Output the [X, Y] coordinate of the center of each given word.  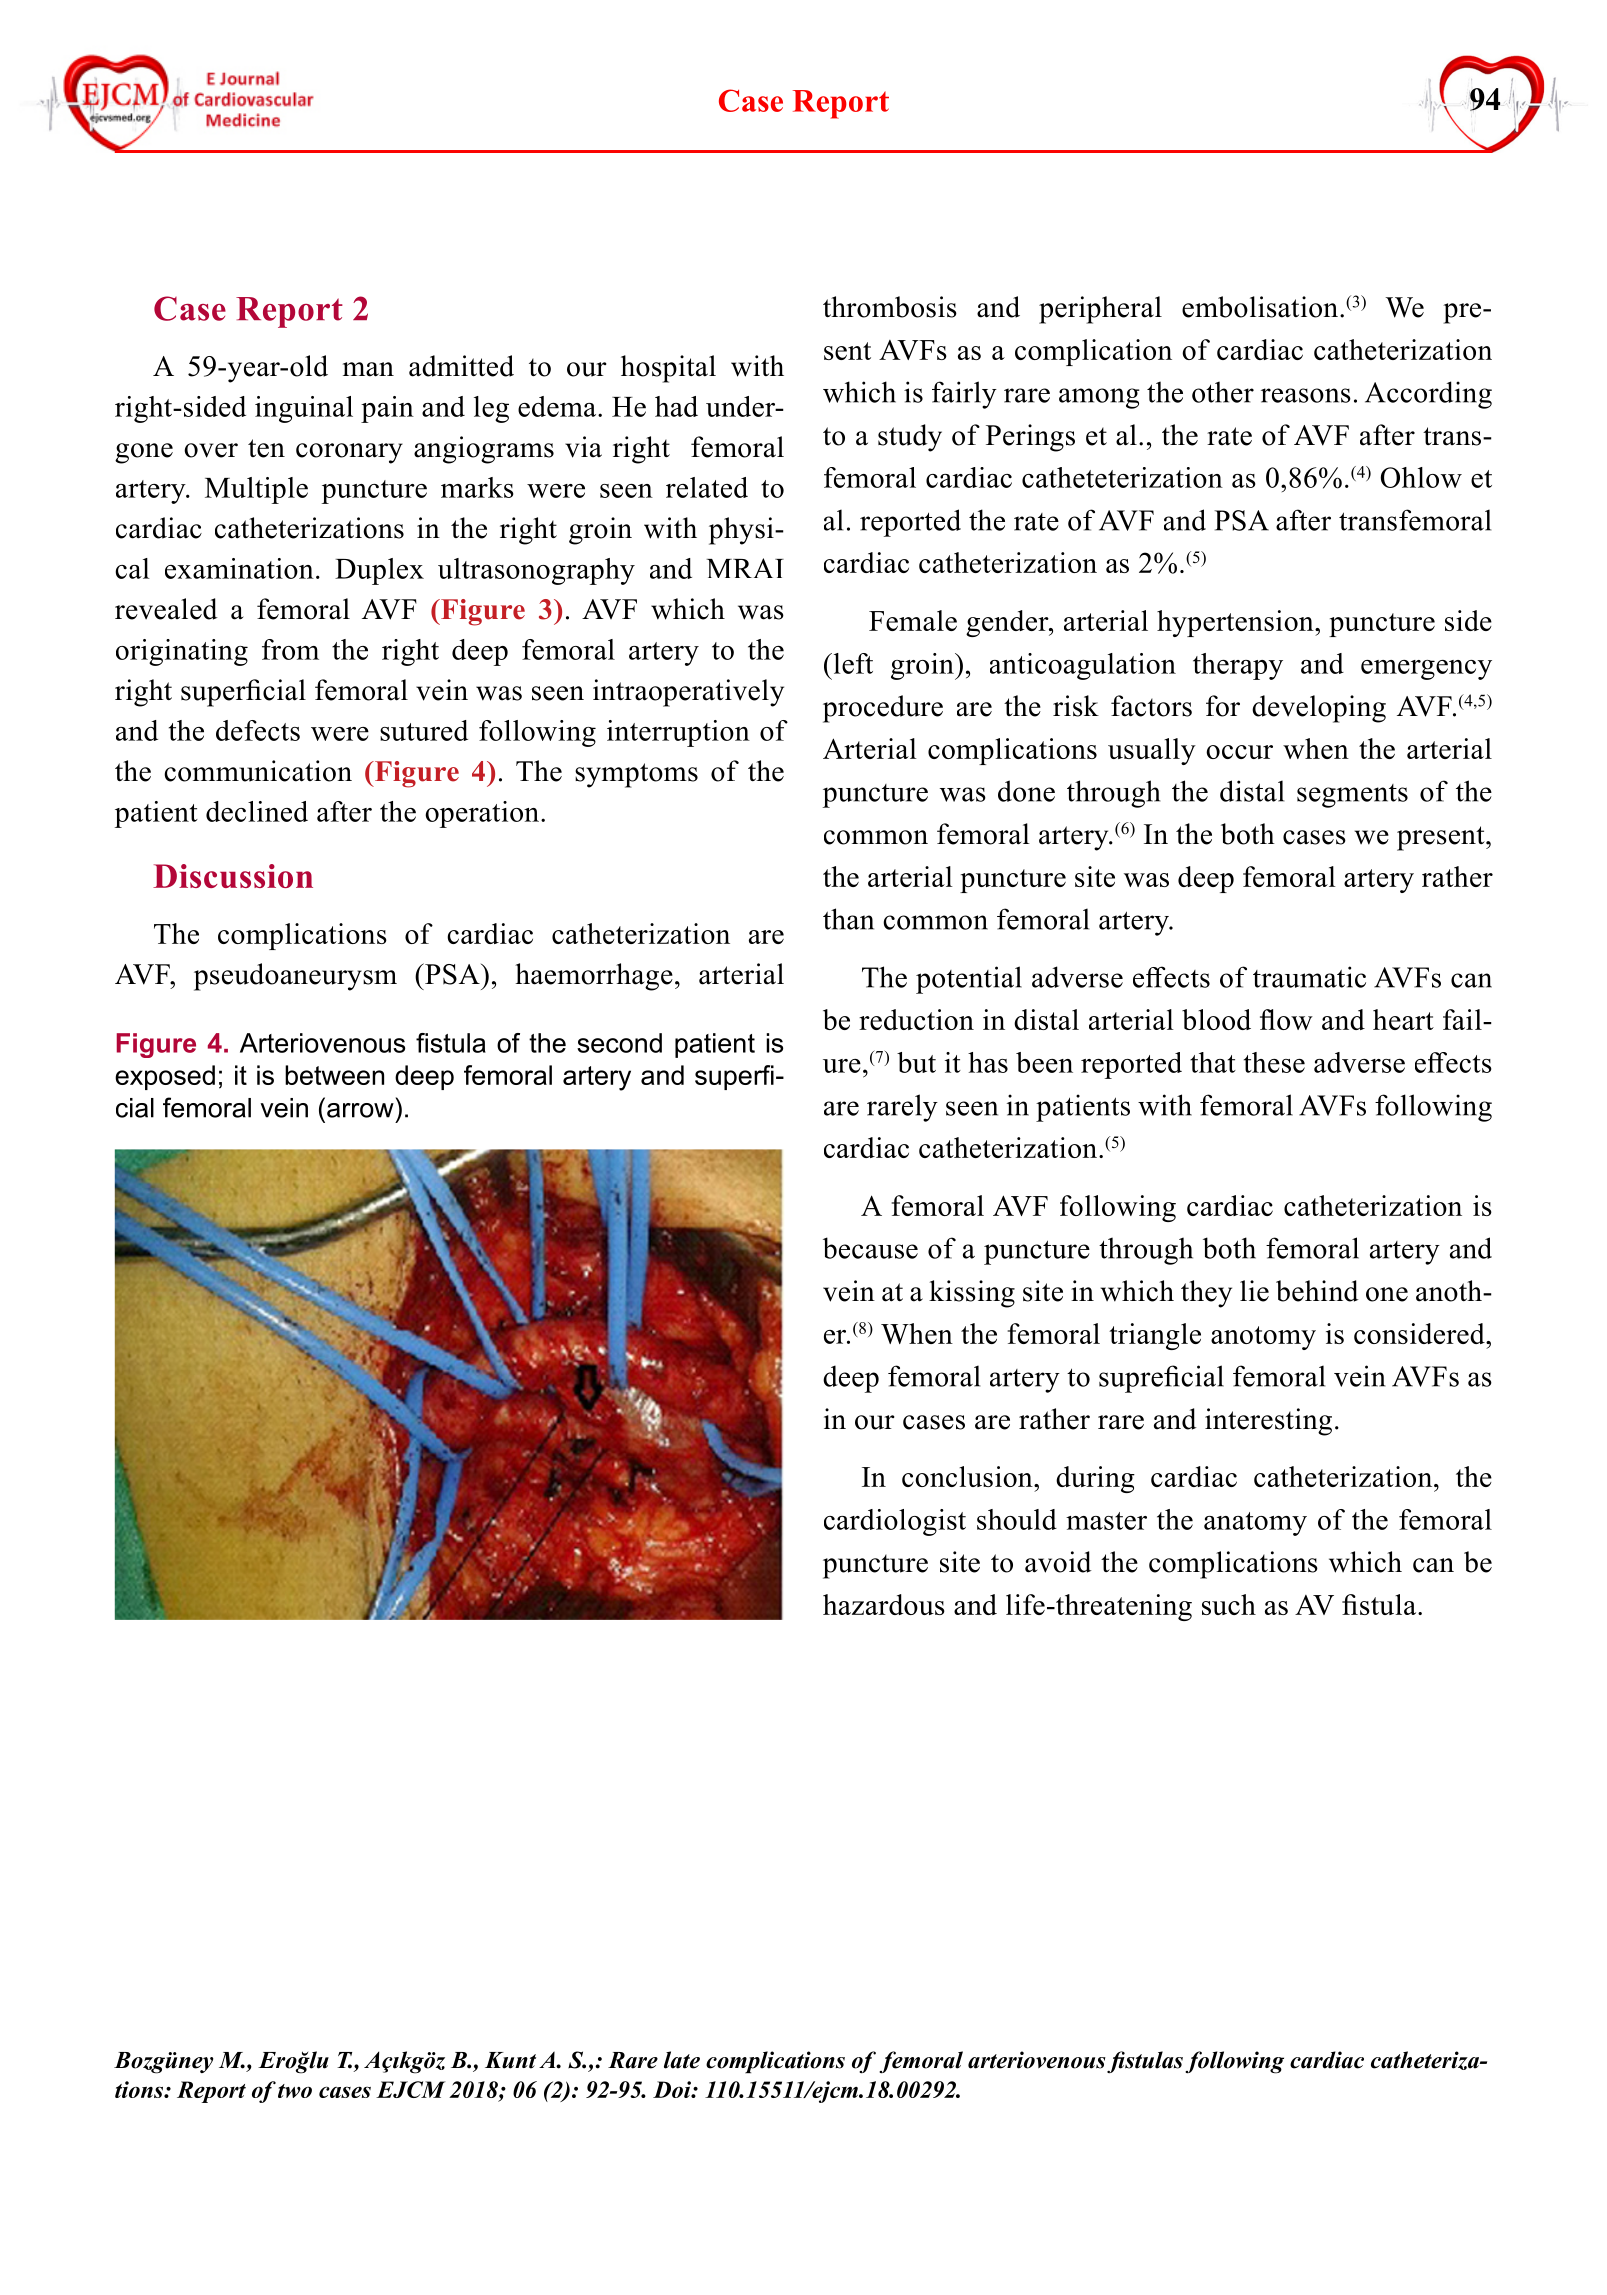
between [334, 1075]
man [368, 369]
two [295, 2091]
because [870, 1248]
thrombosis [890, 307]
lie [1254, 1291]
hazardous [884, 1604]
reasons [1306, 395]
